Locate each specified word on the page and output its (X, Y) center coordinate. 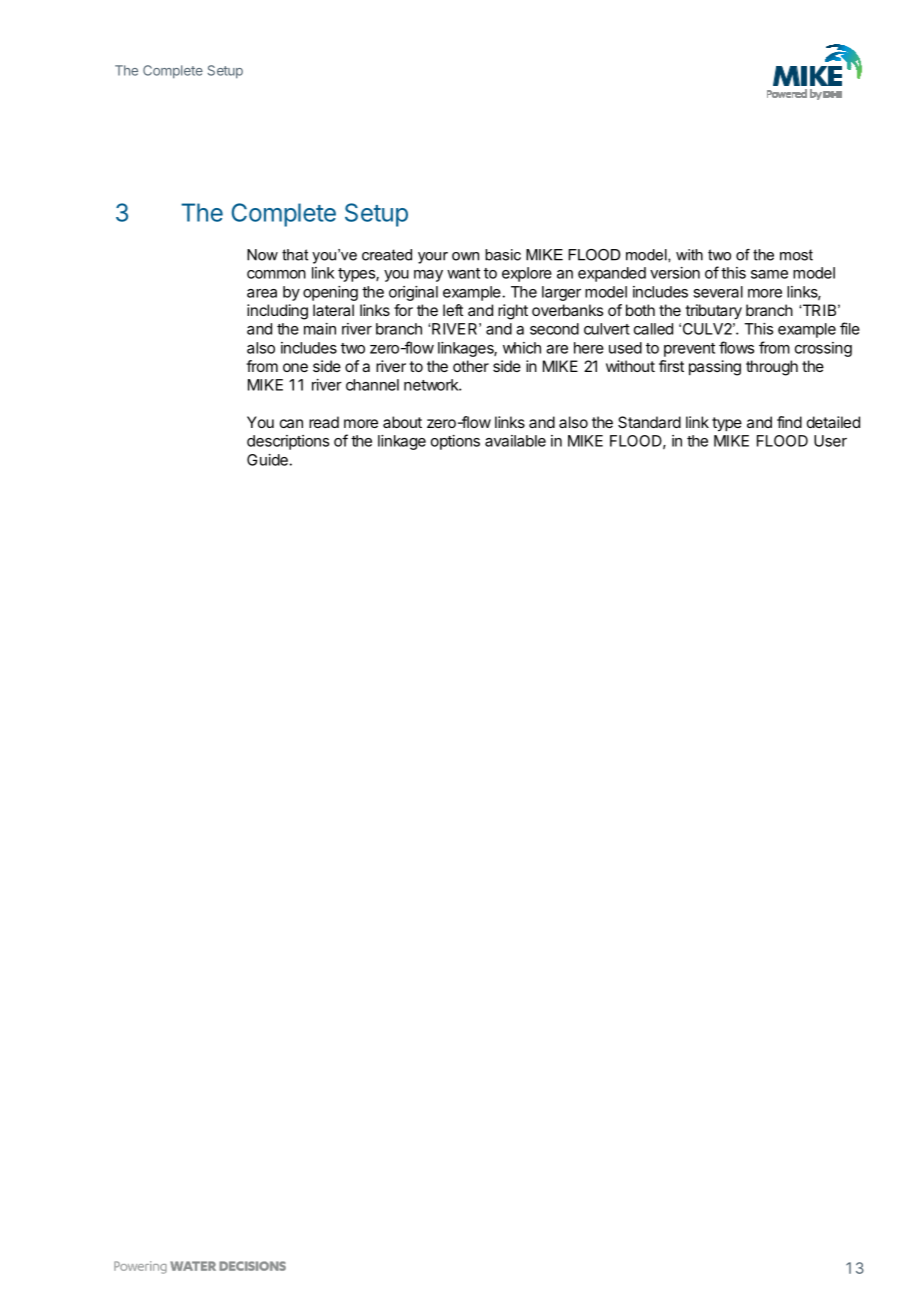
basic (503, 255)
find (789, 422)
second (554, 329)
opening (330, 293)
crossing (823, 349)
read (324, 422)
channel (372, 385)
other (471, 366)
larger (561, 293)
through (772, 368)
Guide (267, 460)
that (295, 255)
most (796, 255)
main (320, 329)
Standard (649, 422)
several (718, 292)
